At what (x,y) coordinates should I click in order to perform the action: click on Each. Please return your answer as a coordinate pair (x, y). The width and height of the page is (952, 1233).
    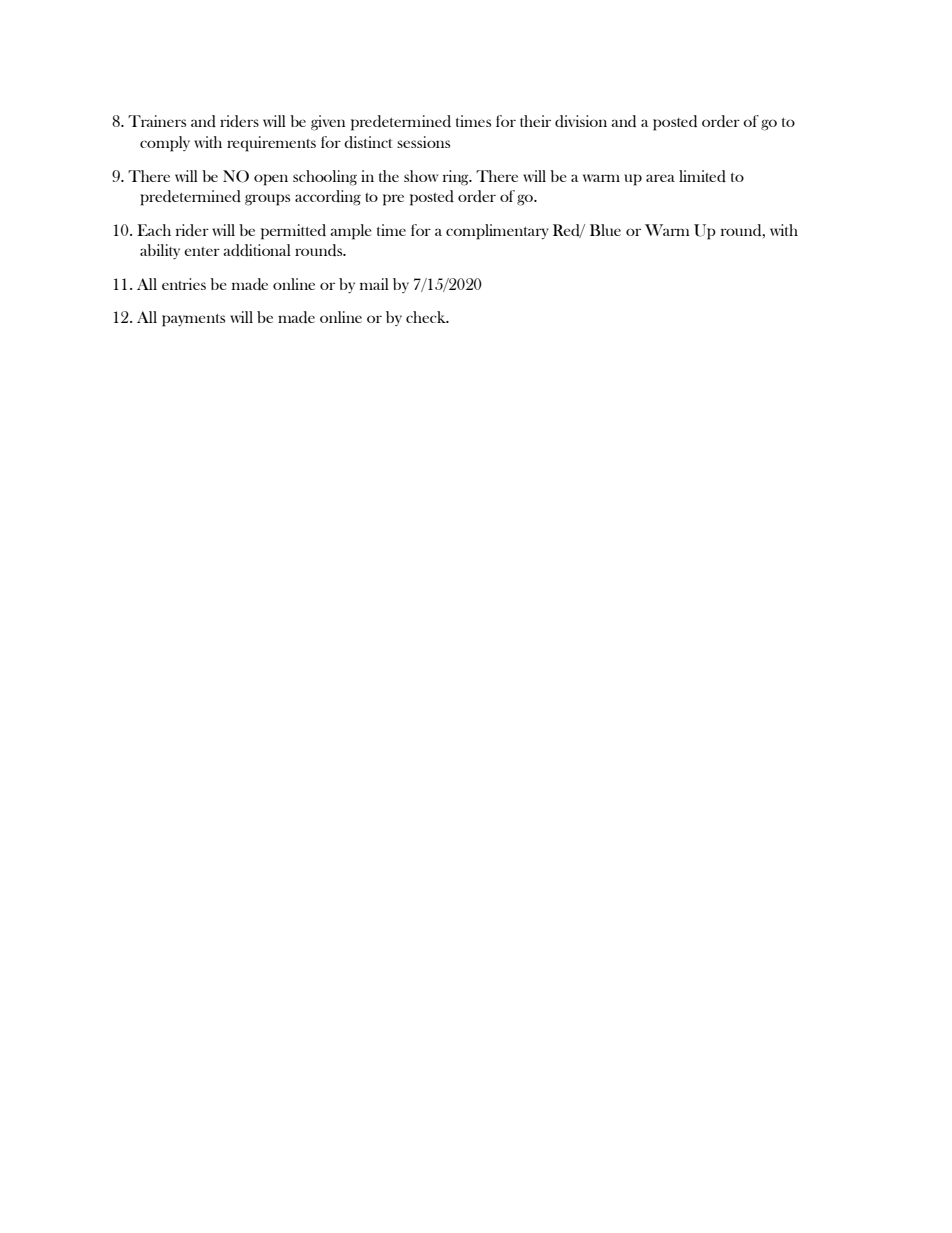
    Looking at the image, I should click on (154, 230).
